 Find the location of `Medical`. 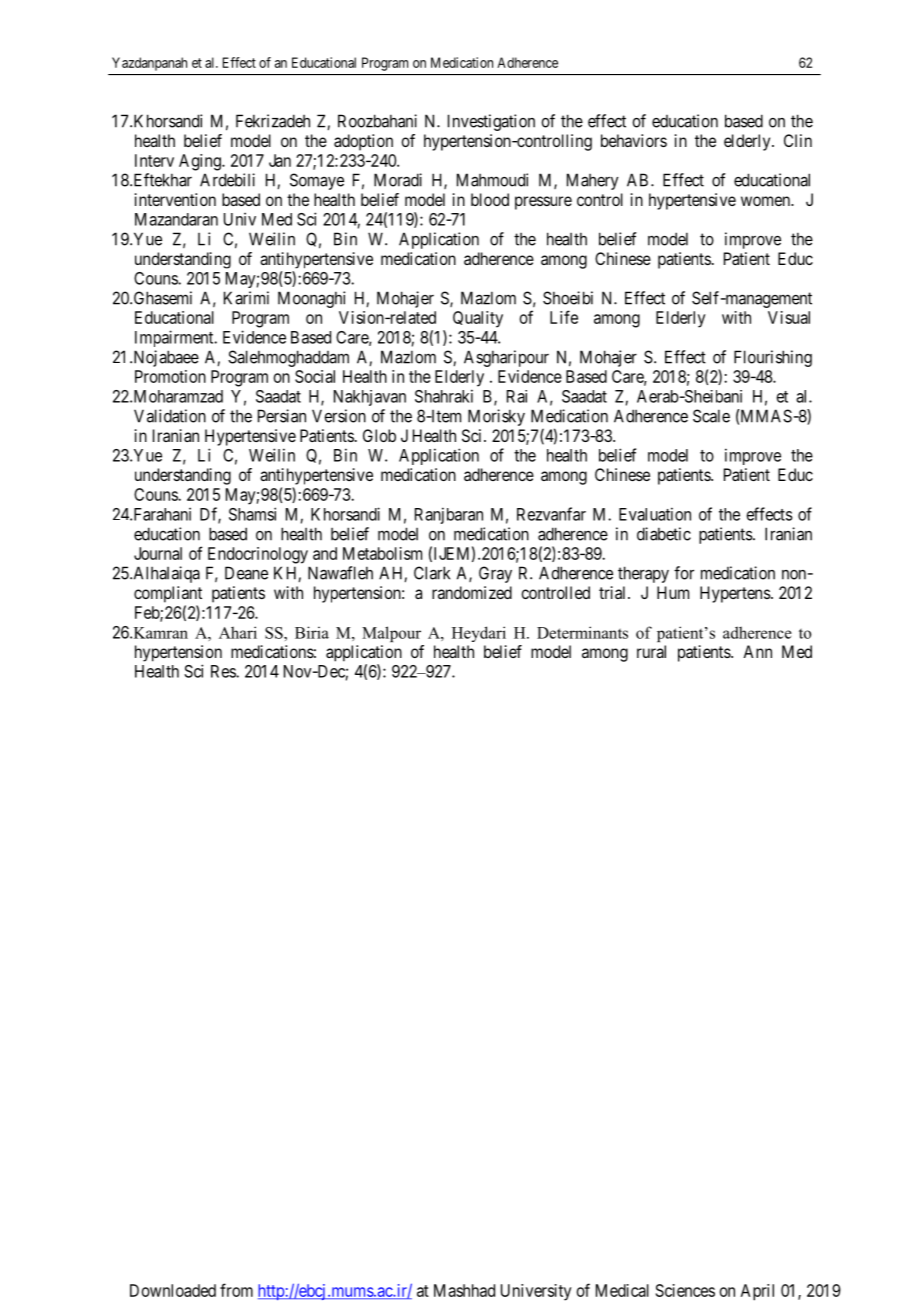

Medical is located at coordinates (622, 1290).
